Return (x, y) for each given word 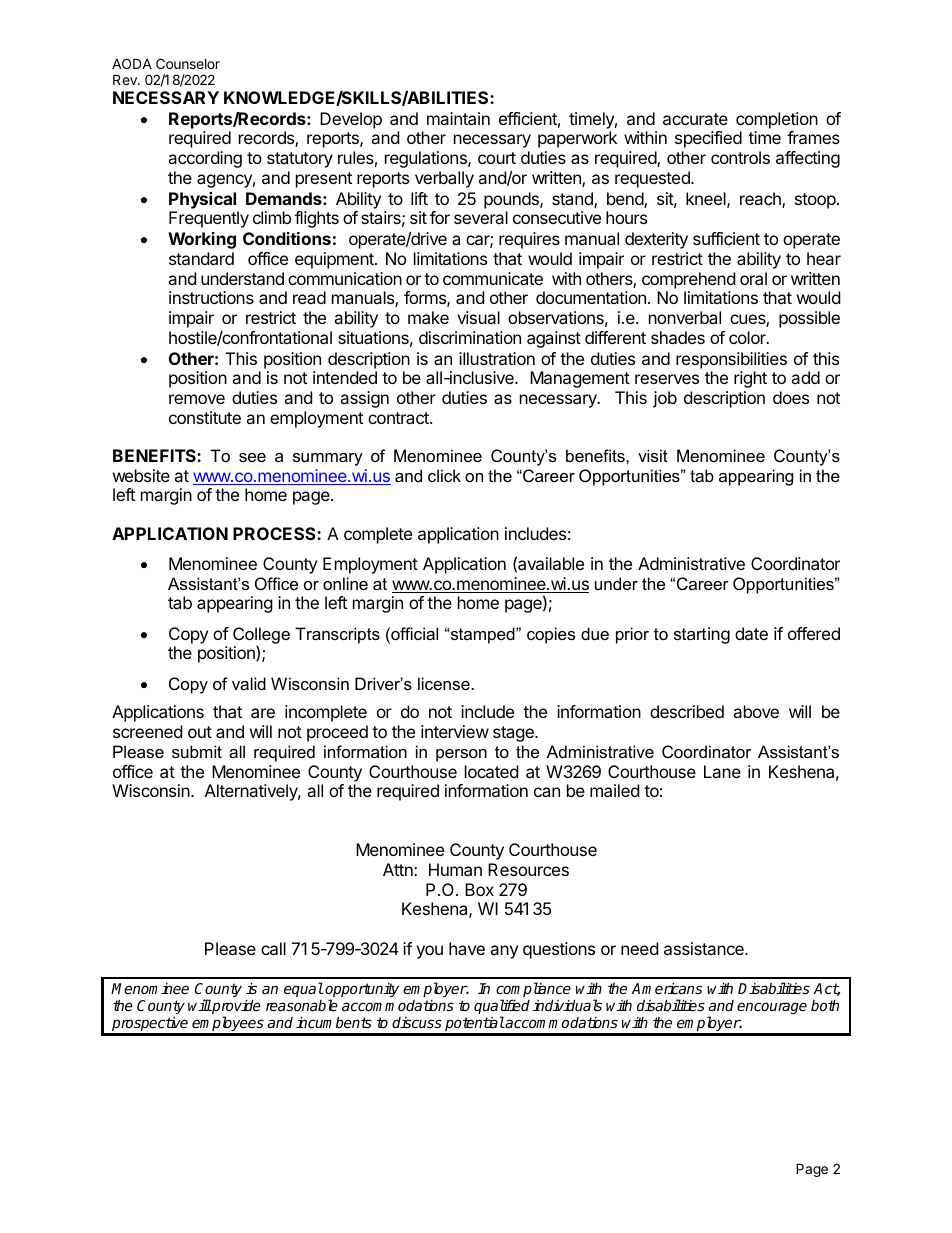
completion (777, 120)
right (750, 379)
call (273, 948)
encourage (772, 1008)
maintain (458, 118)
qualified (502, 1008)
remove (197, 399)
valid (249, 683)
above (756, 711)
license (445, 683)
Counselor (188, 63)
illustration (497, 358)
